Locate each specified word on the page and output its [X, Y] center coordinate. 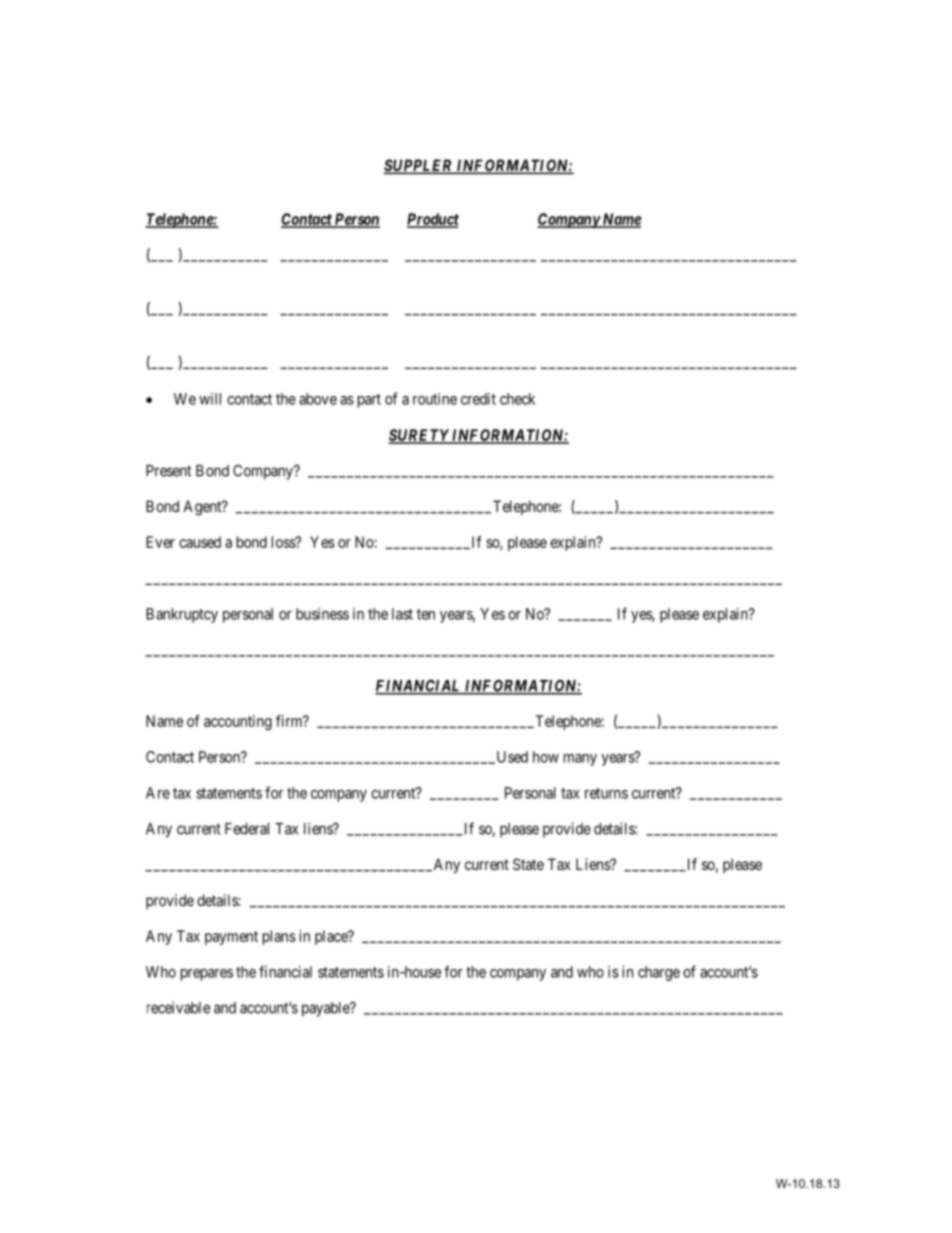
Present [168, 471]
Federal [247, 829]
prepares [207, 975]
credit [478, 399]
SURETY [419, 436]
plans [279, 937]
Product [433, 220]
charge [659, 973]
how [546, 757]
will [210, 399]
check [517, 399]
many [580, 760]
